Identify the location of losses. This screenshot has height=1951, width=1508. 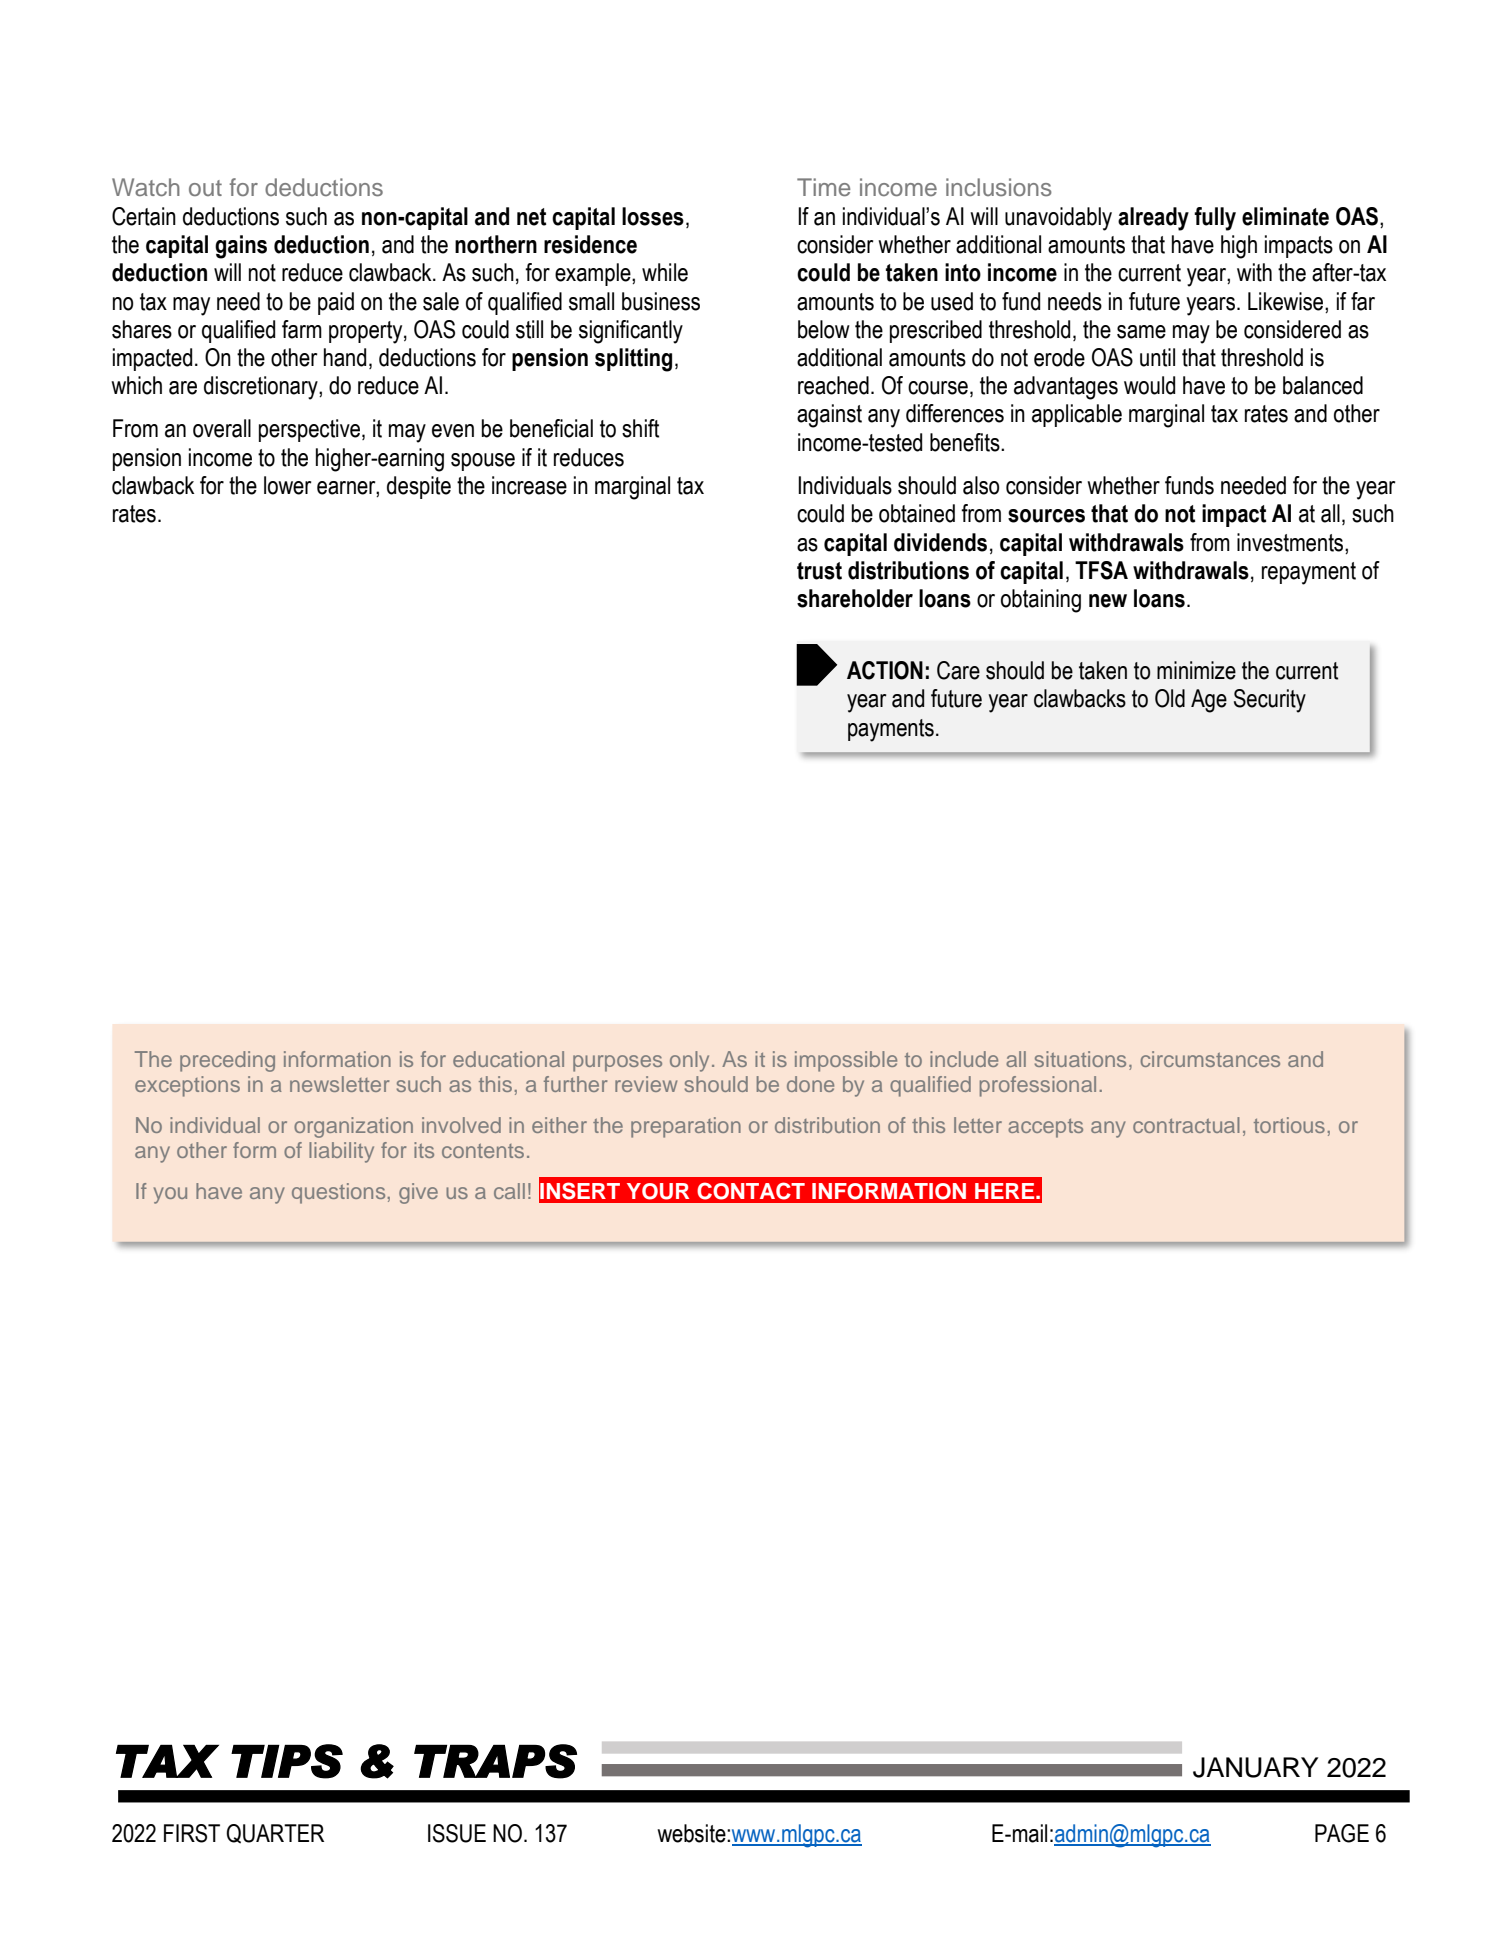
(653, 216).
